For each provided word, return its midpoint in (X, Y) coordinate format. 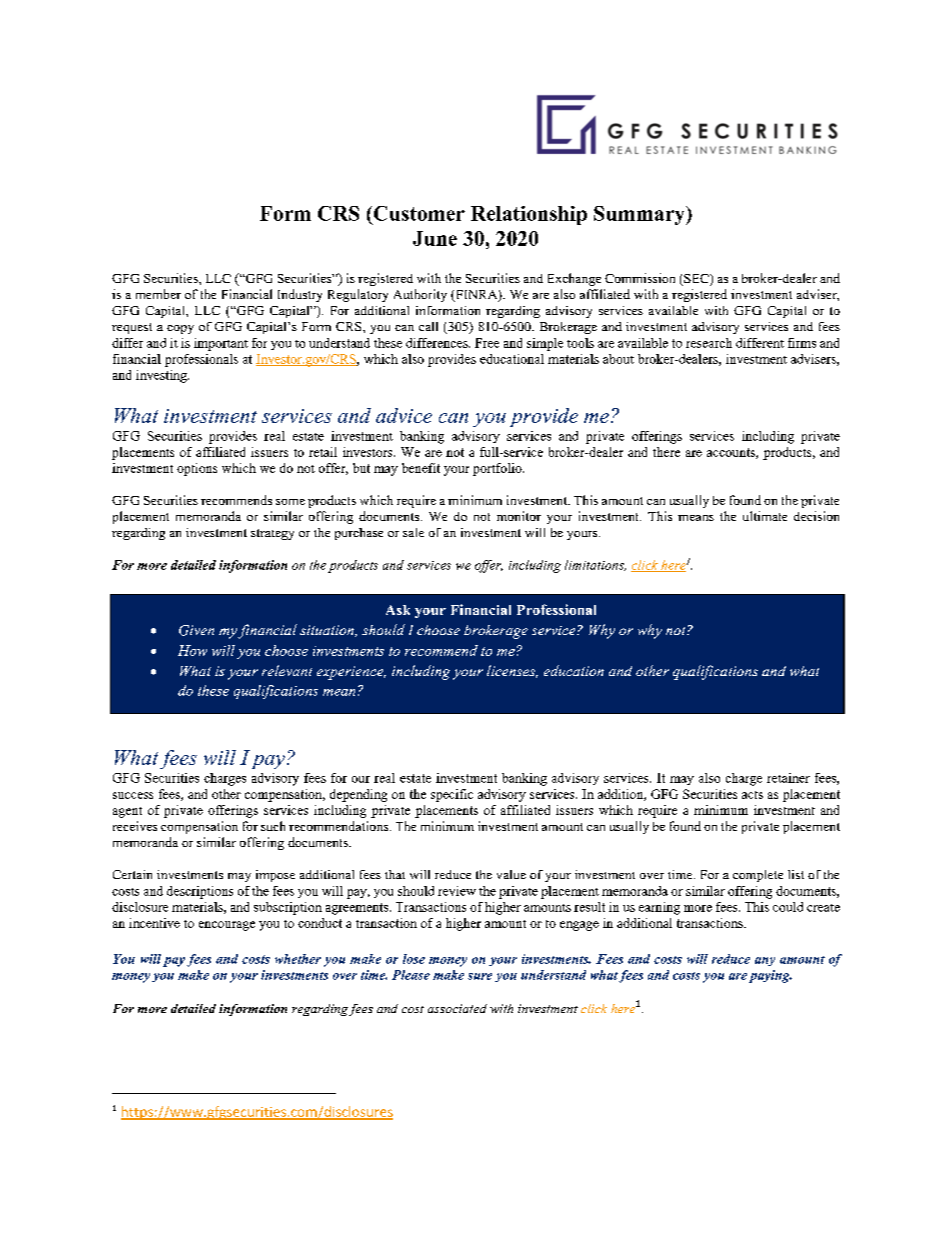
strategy (272, 534)
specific (452, 795)
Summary (640, 215)
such (273, 826)
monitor (519, 516)
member (158, 294)
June (435, 238)
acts (752, 795)
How (192, 650)
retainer (788, 778)
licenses (512, 671)
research (709, 343)
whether (298, 959)
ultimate (765, 516)
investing (162, 376)
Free (487, 343)
